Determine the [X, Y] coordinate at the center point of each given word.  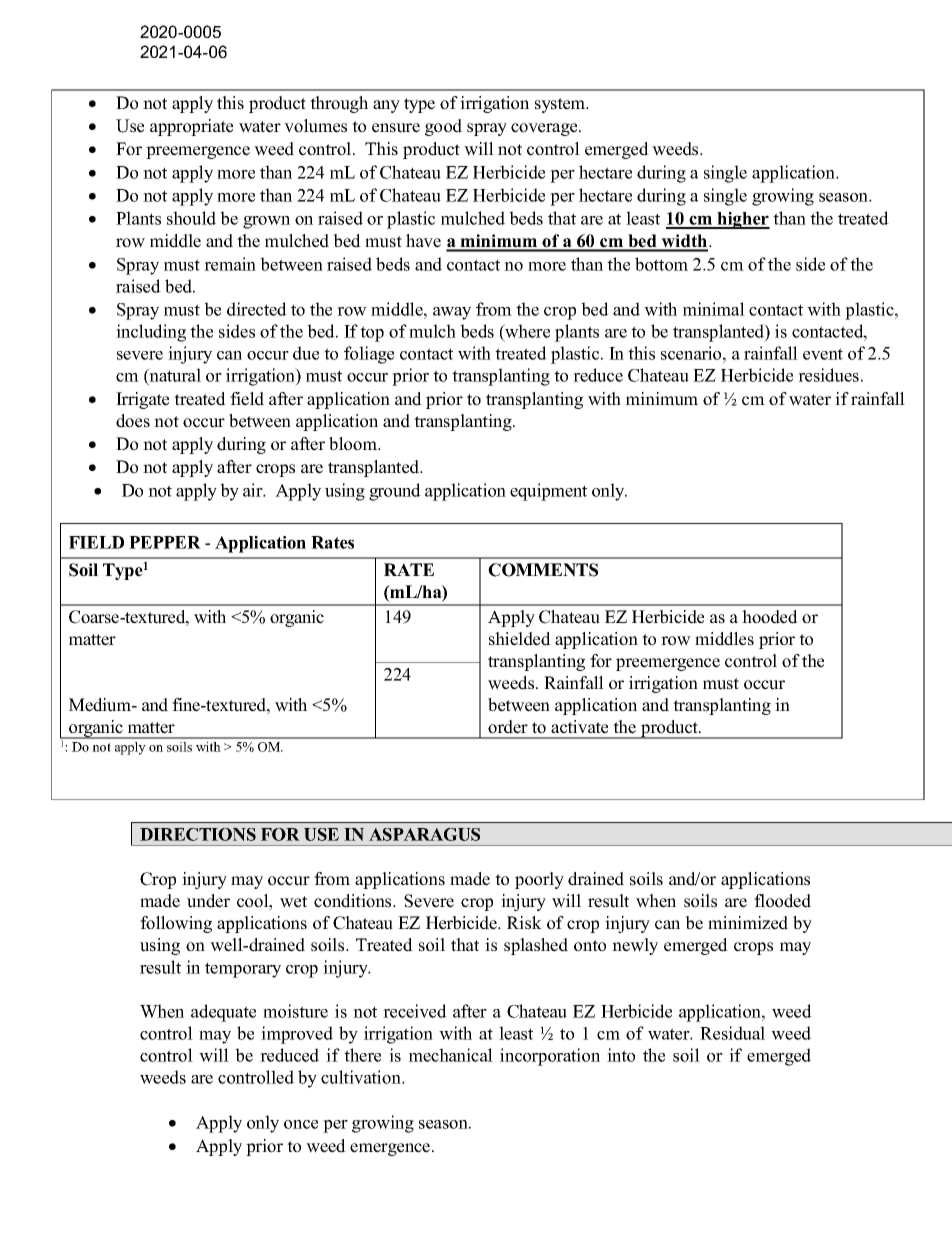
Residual [732, 1033]
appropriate [191, 127]
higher [742, 220]
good [443, 127]
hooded [770, 617]
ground [395, 492]
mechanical [451, 1055]
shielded [520, 639]
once [301, 1124]
